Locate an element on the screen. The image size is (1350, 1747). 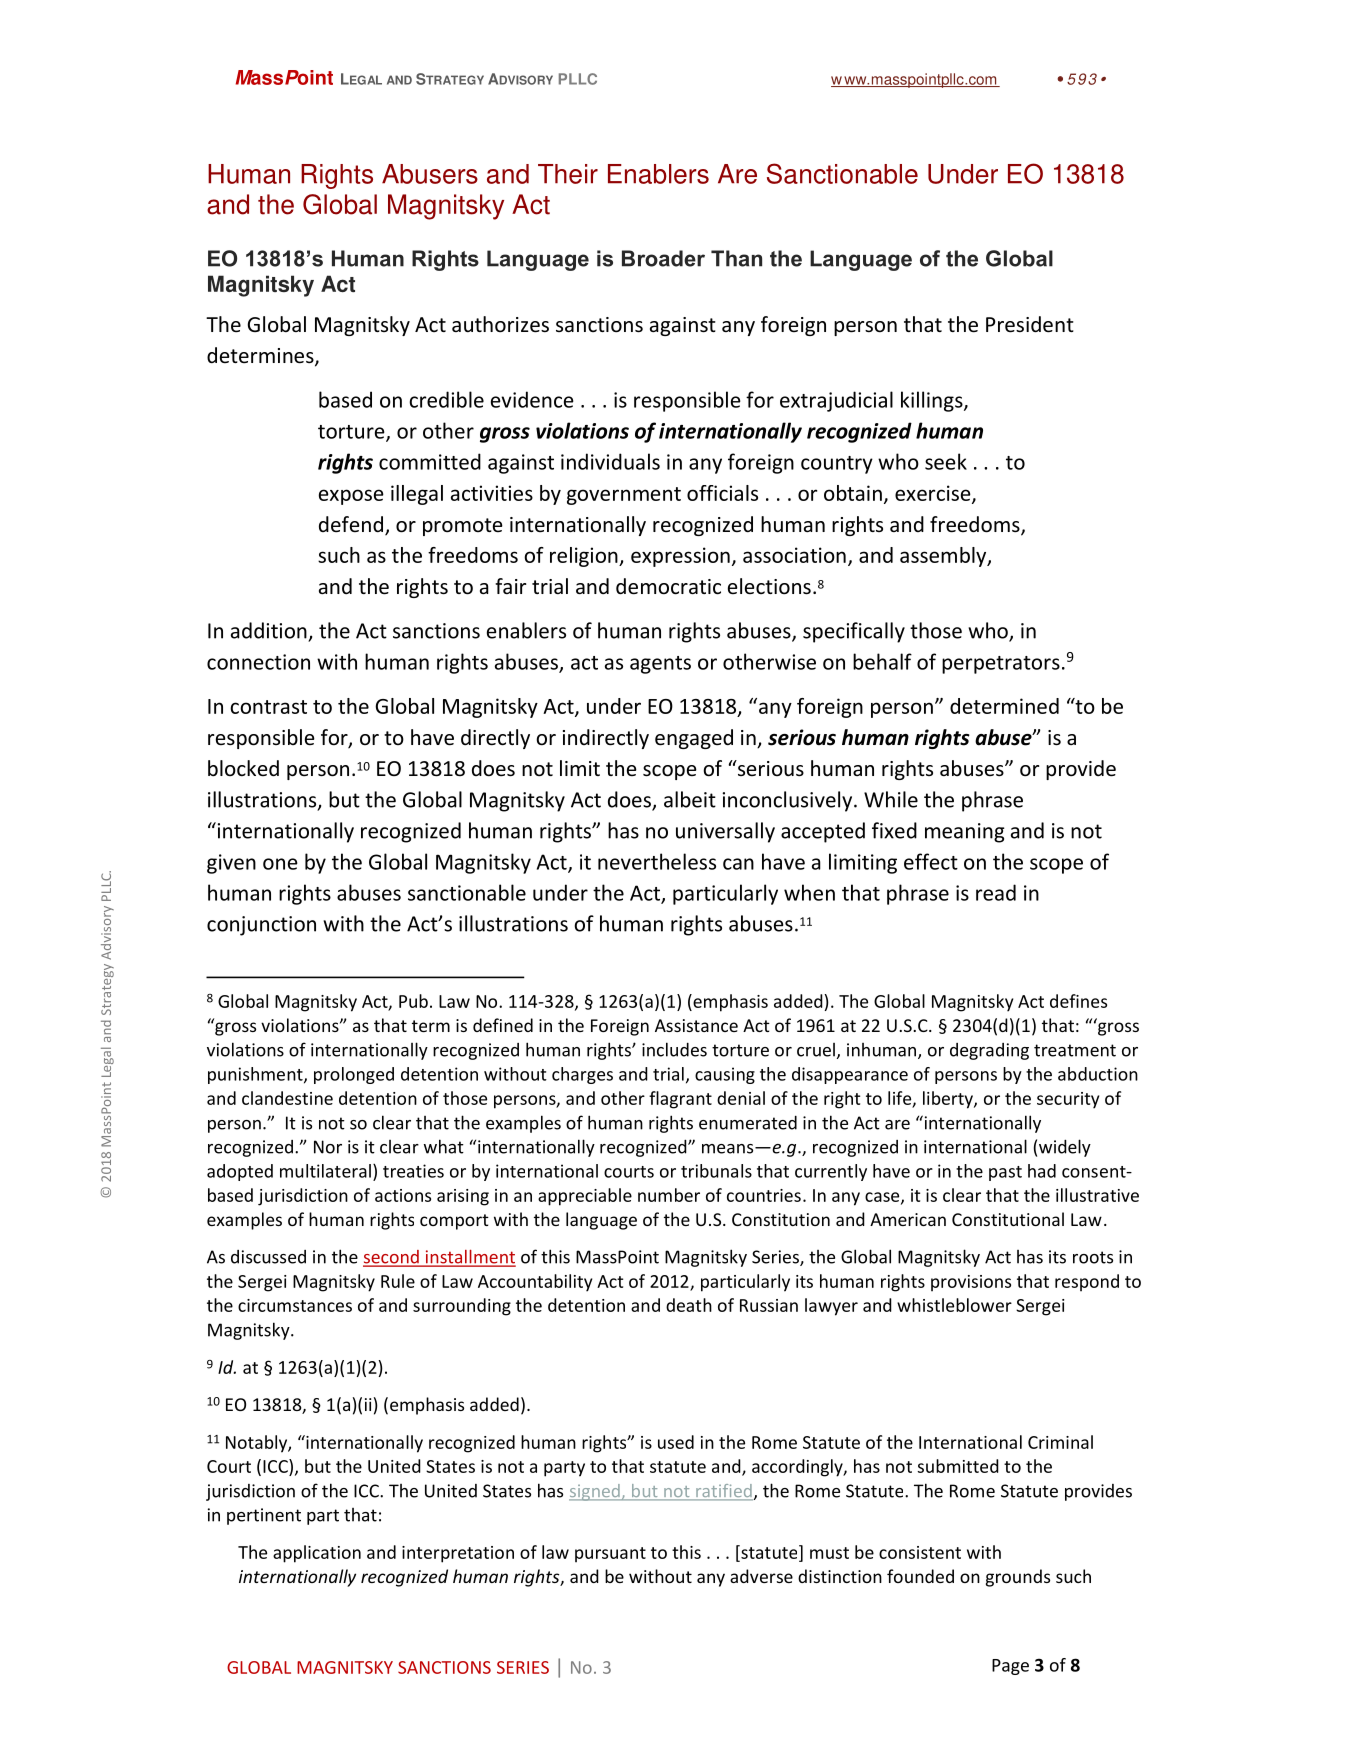
nevertheless is located at coordinates (657, 861).
